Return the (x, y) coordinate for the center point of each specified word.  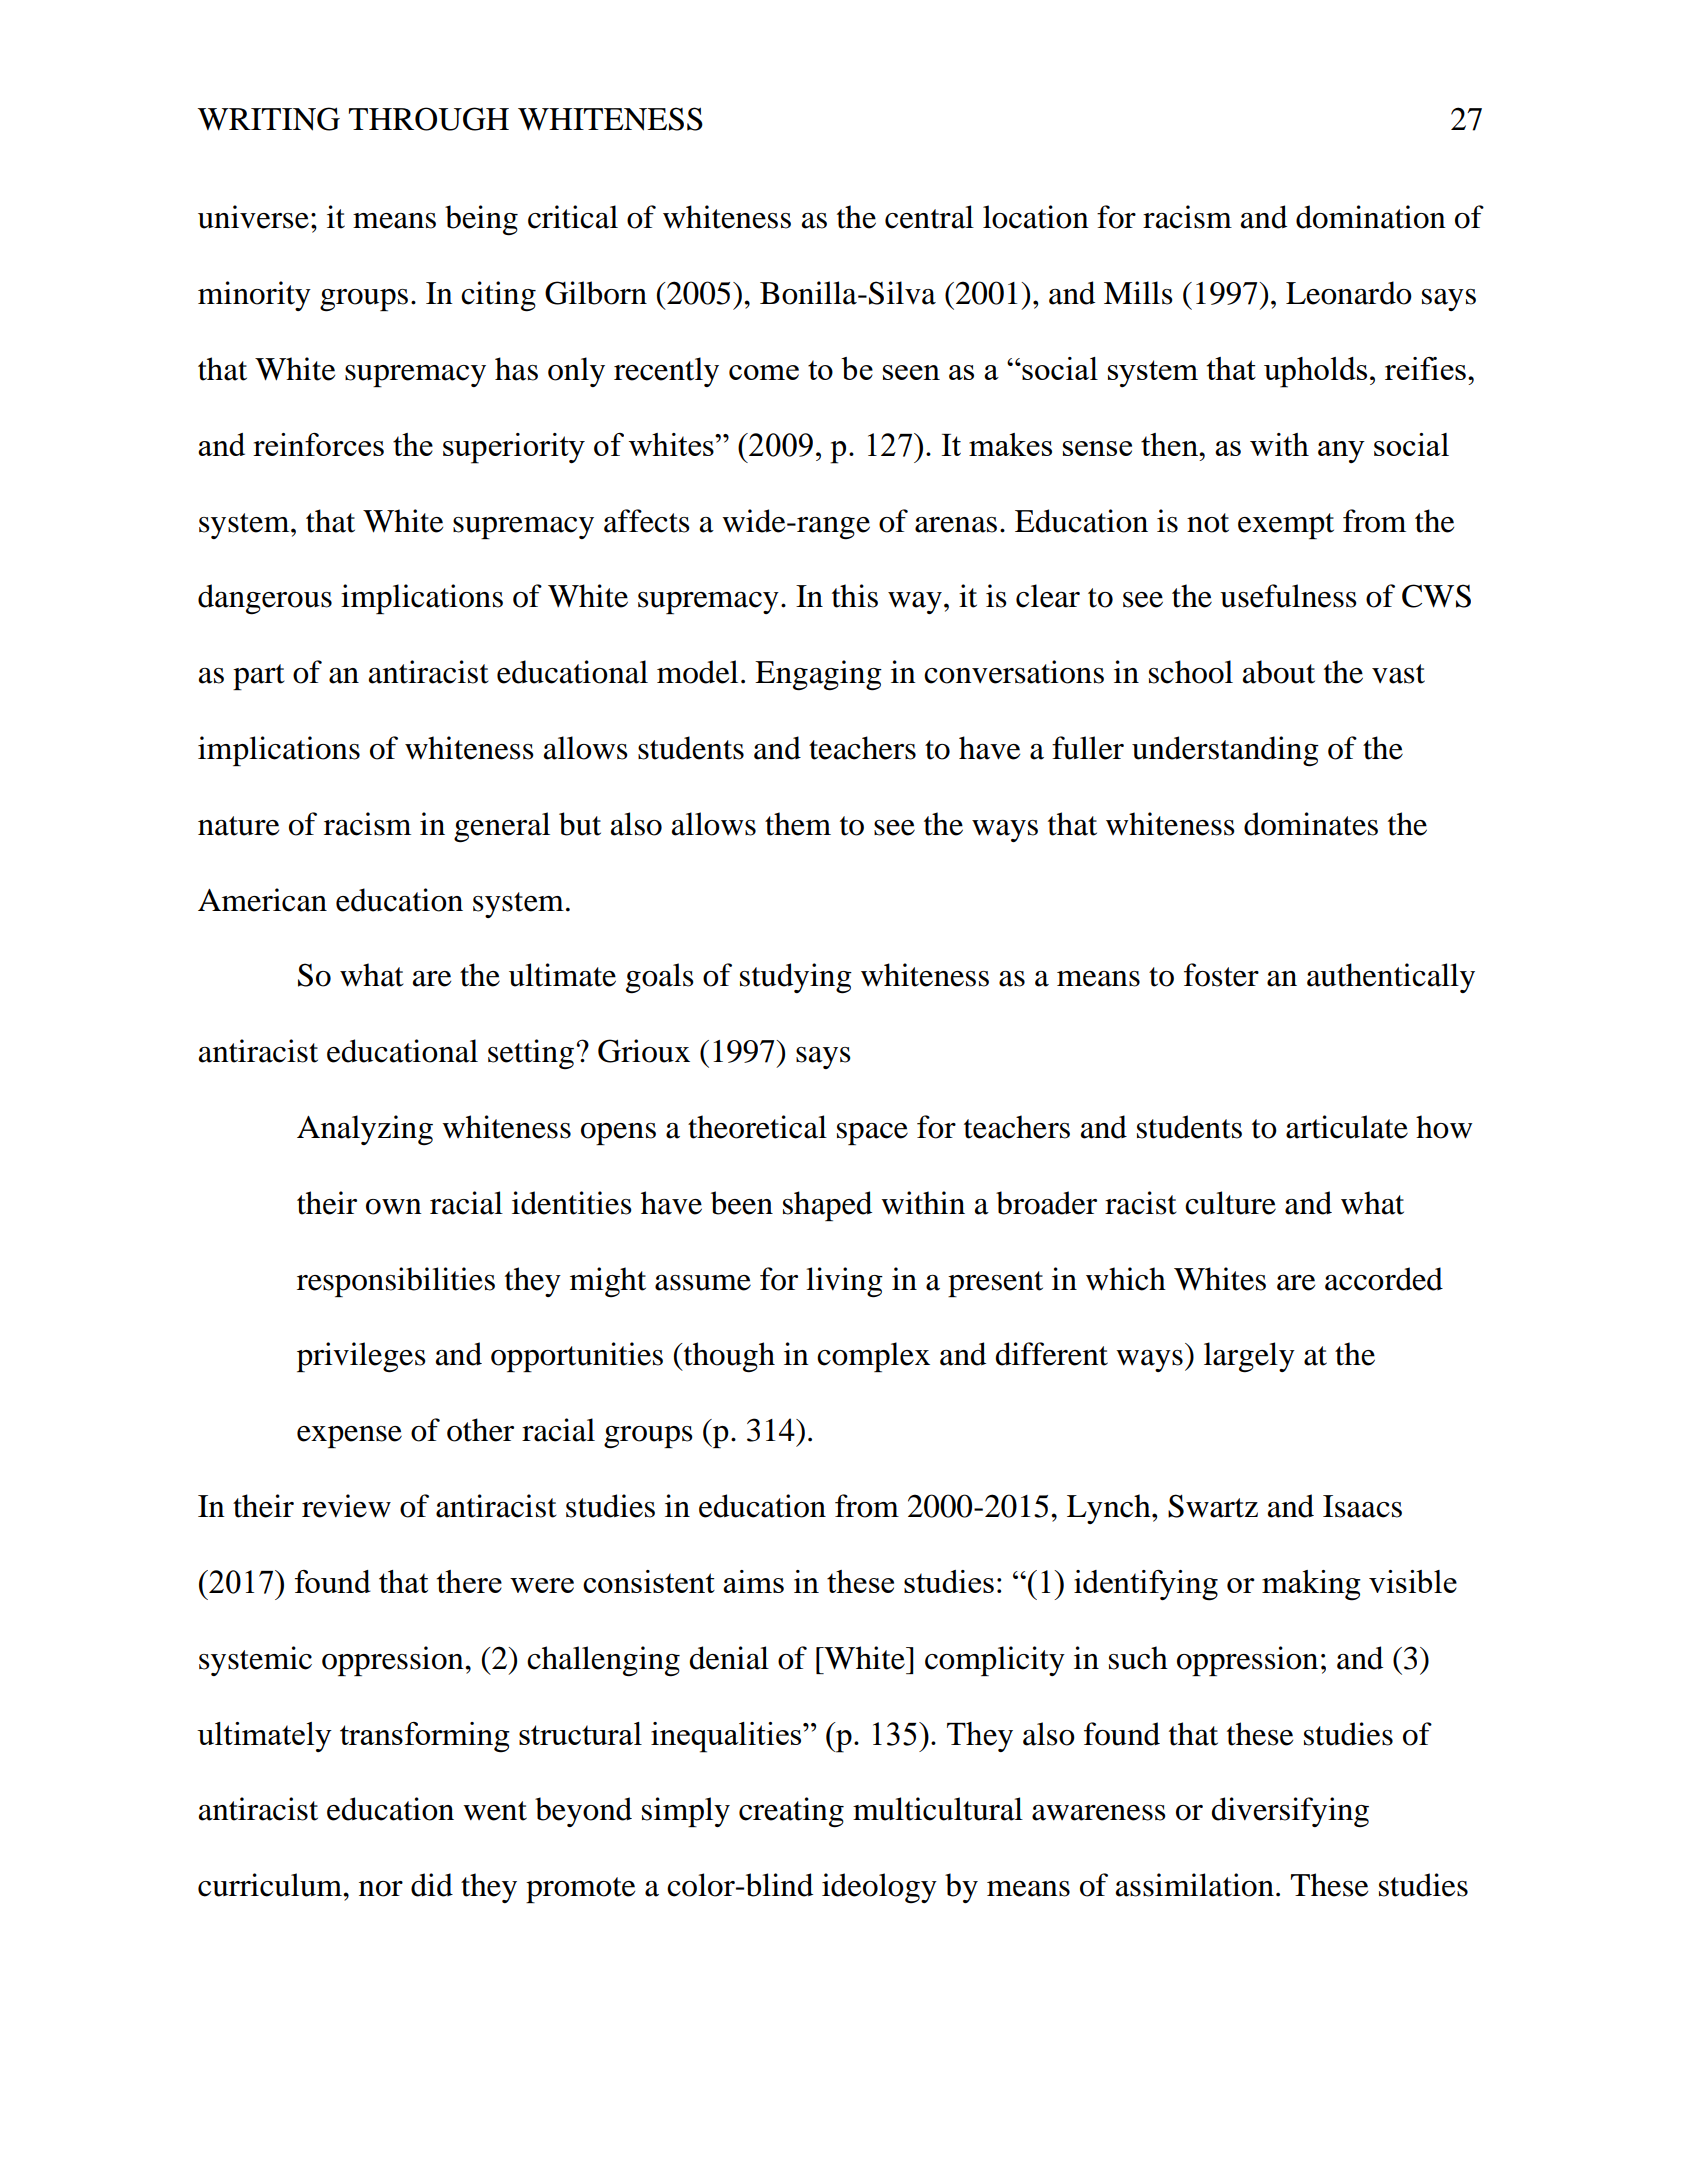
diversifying (1290, 1812)
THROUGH (429, 119)
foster (1221, 975)
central (929, 217)
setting (531, 1054)
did (432, 1885)
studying (796, 978)
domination (1371, 217)
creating (791, 1812)
